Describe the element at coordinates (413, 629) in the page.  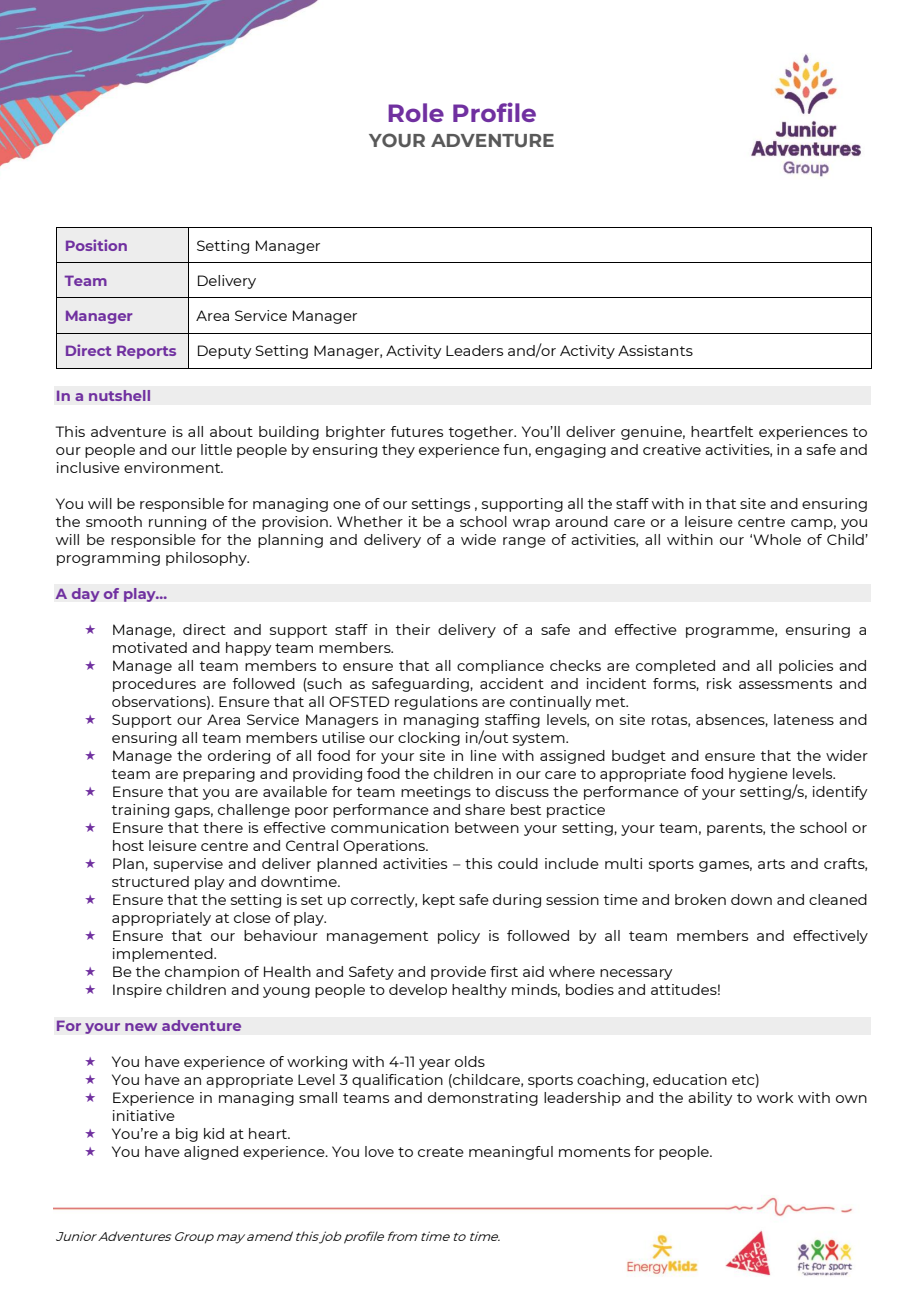
I see `their` at that location.
